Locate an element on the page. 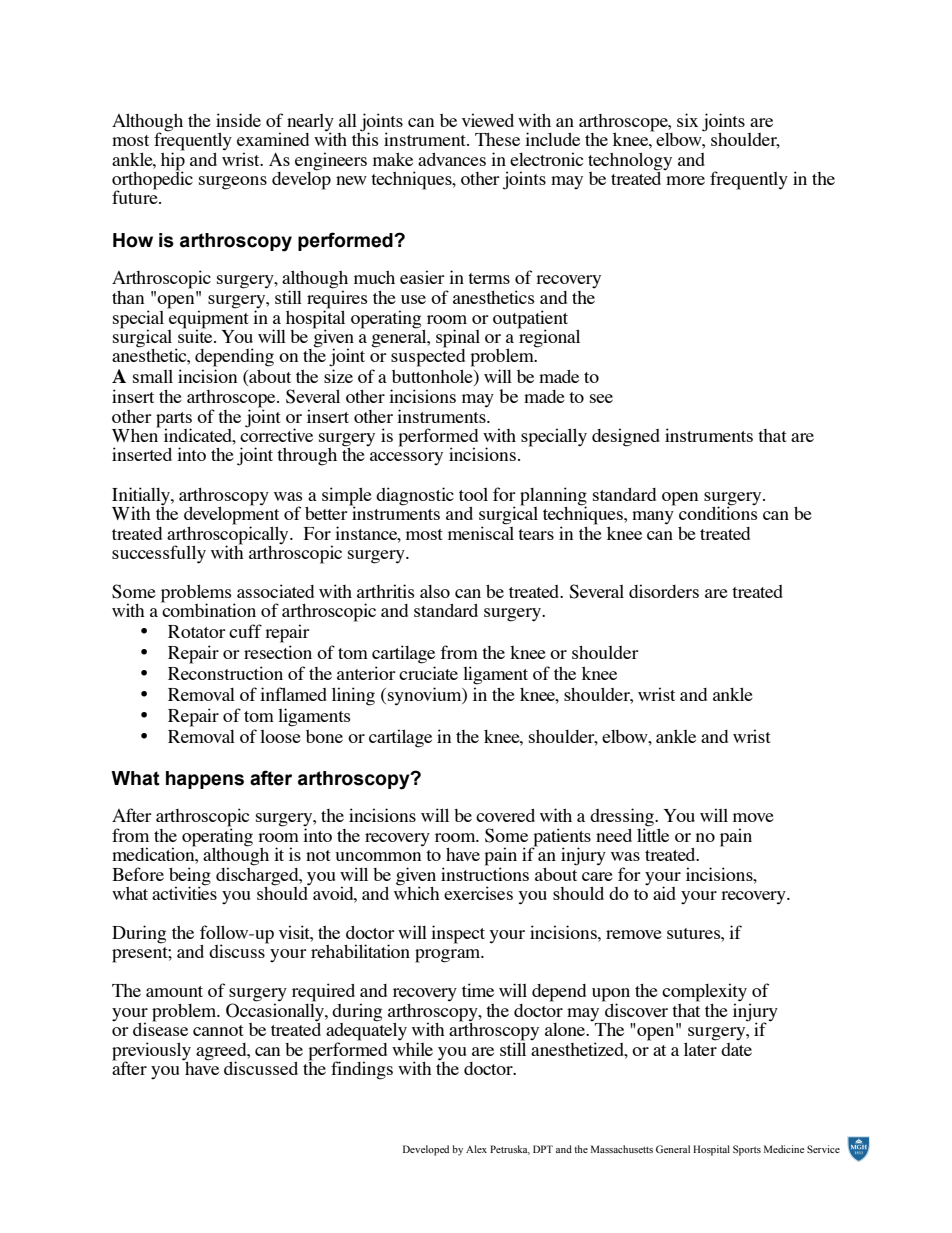 This image has width=952, height=1233. advances is located at coordinates (452, 159).
